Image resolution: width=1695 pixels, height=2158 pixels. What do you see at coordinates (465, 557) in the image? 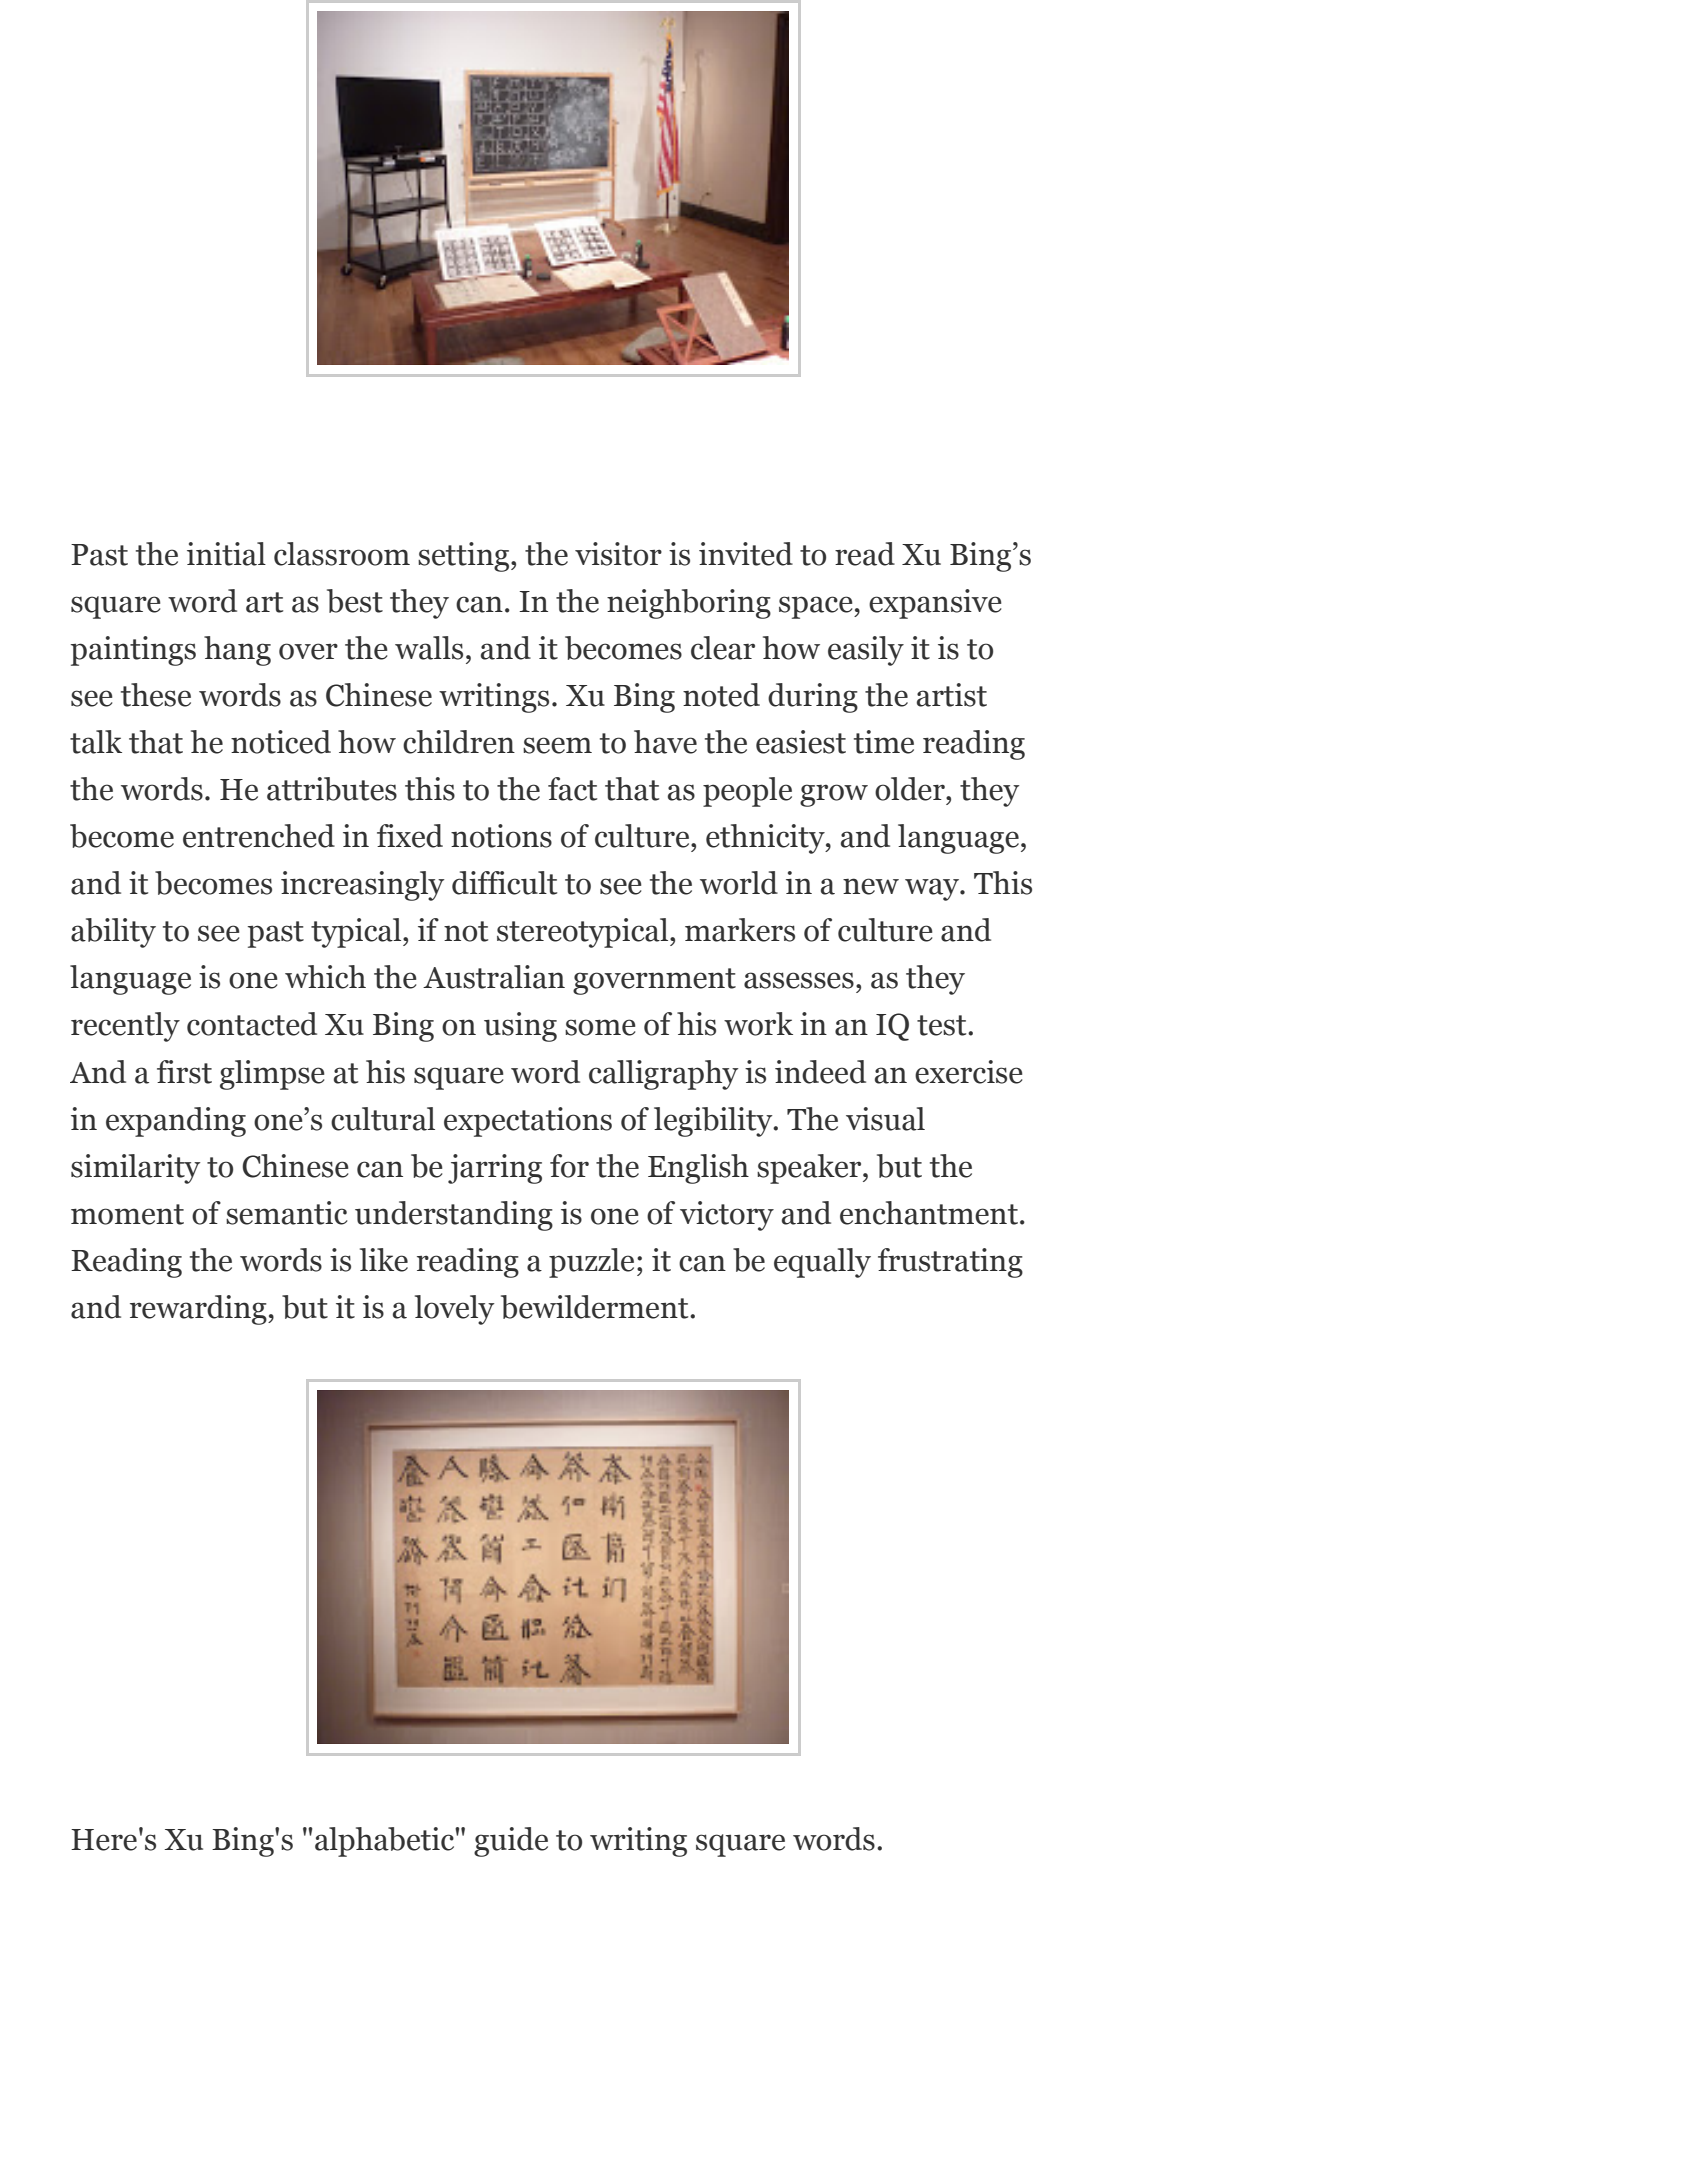
I see `setting` at bounding box center [465, 557].
